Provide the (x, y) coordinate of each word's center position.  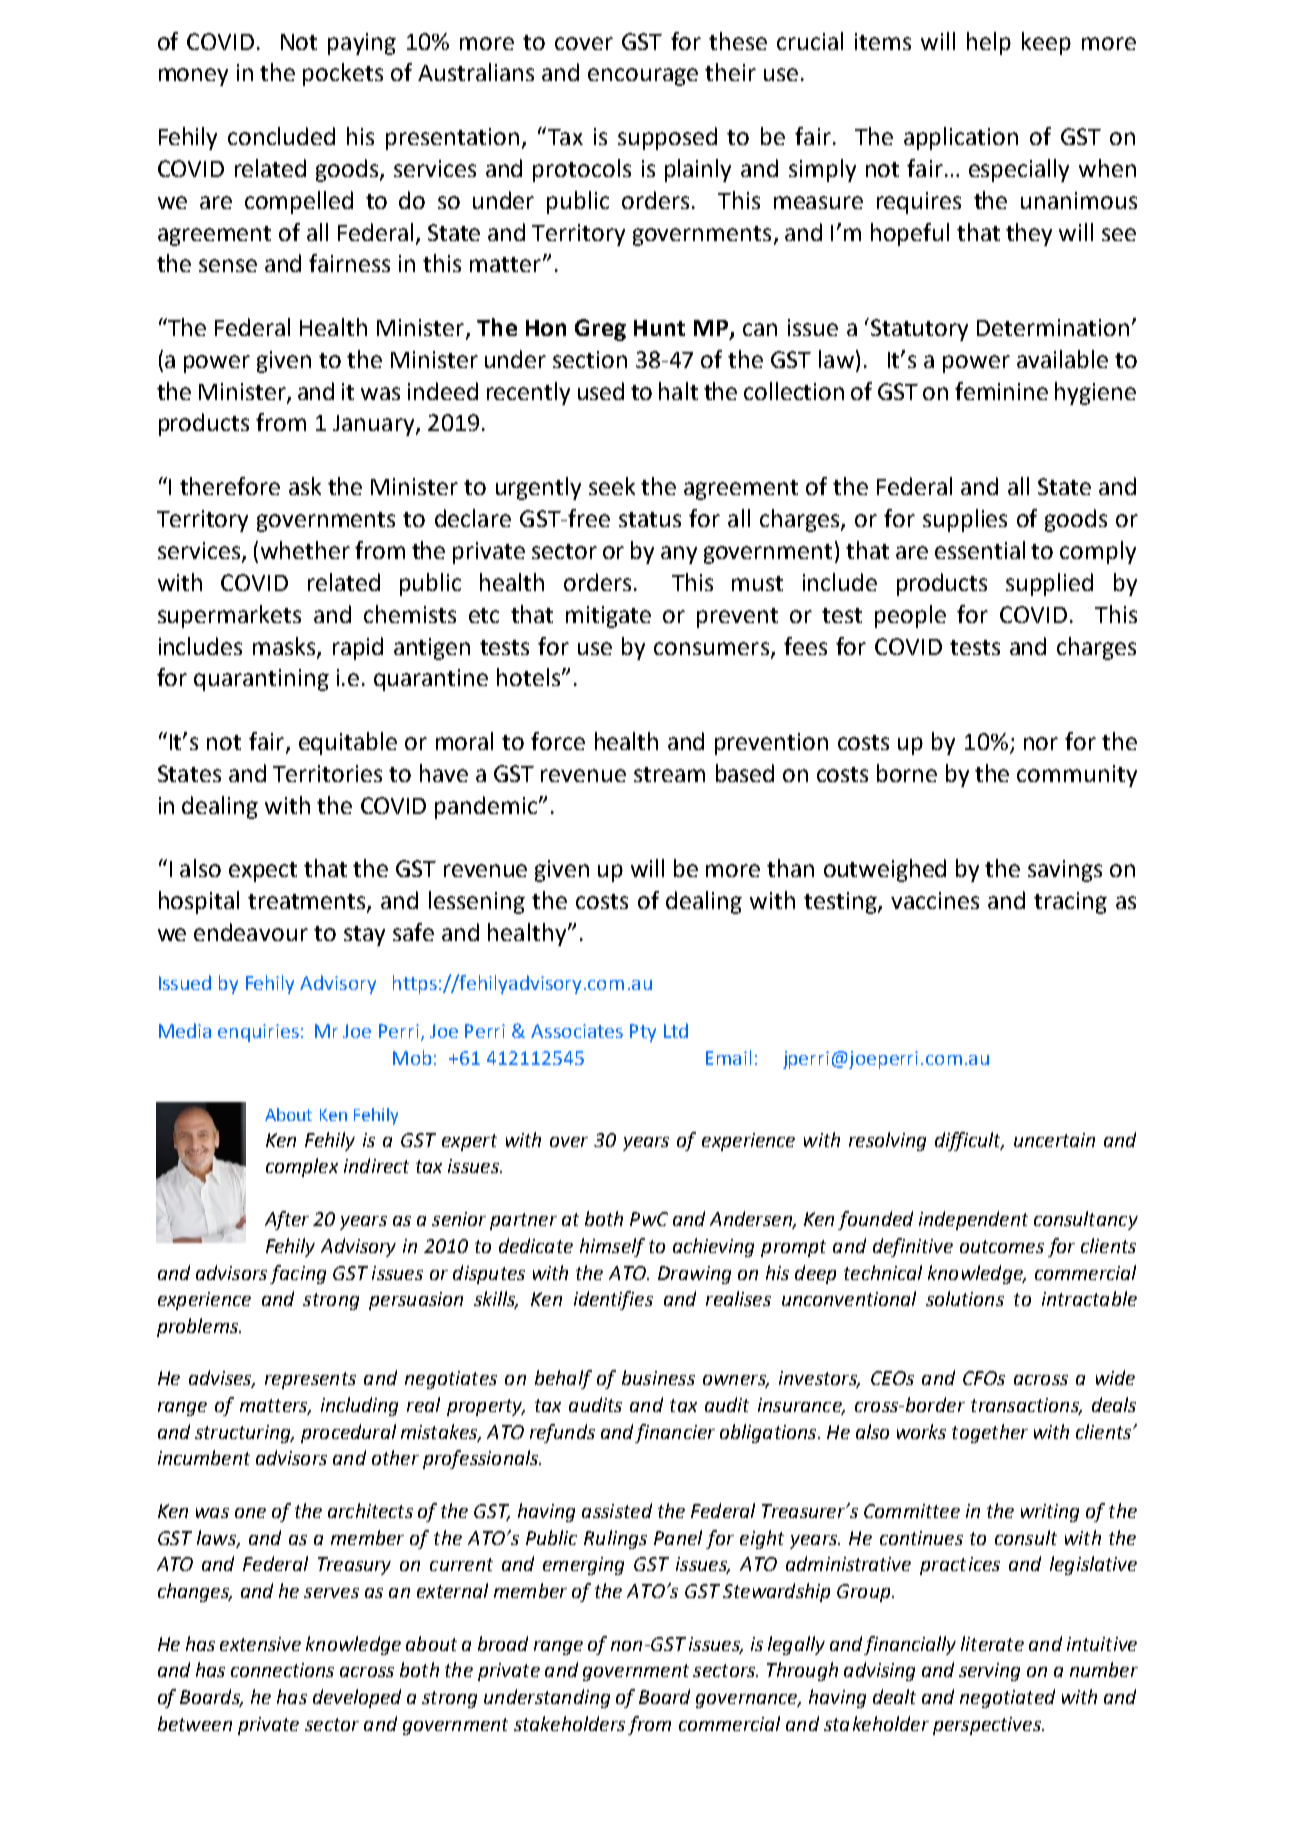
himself (612, 1247)
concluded (281, 136)
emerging (583, 1566)
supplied (1049, 584)
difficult (969, 1141)
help (989, 43)
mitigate (608, 617)
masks (285, 647)
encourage (643, 77)
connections (282, 1670)
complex (302, 1167)
